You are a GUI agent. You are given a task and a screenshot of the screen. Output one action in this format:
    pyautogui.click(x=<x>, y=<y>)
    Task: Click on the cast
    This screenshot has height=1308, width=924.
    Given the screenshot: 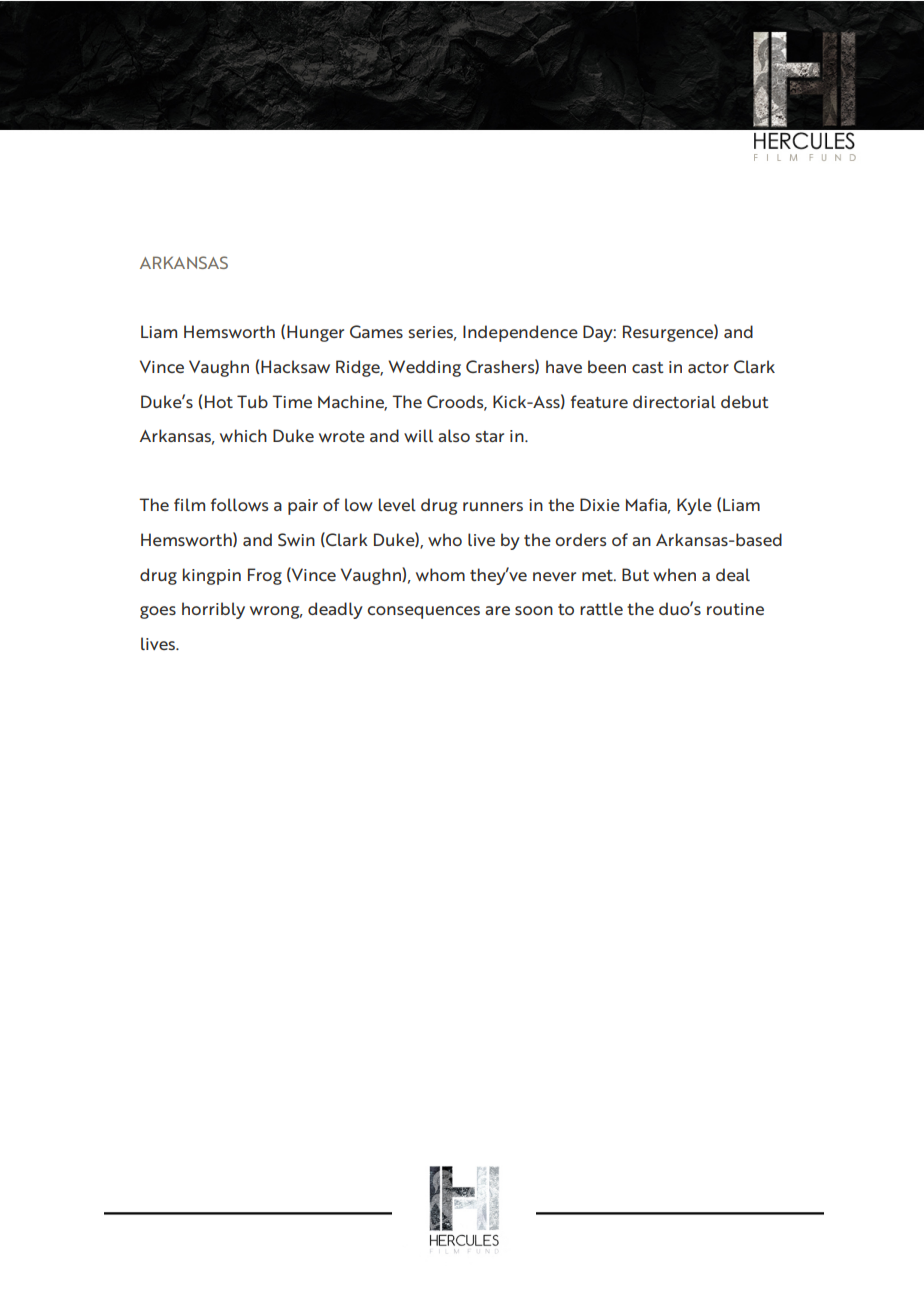 What is the action you would take?
    pyautogui.click(x=648, y=367)
